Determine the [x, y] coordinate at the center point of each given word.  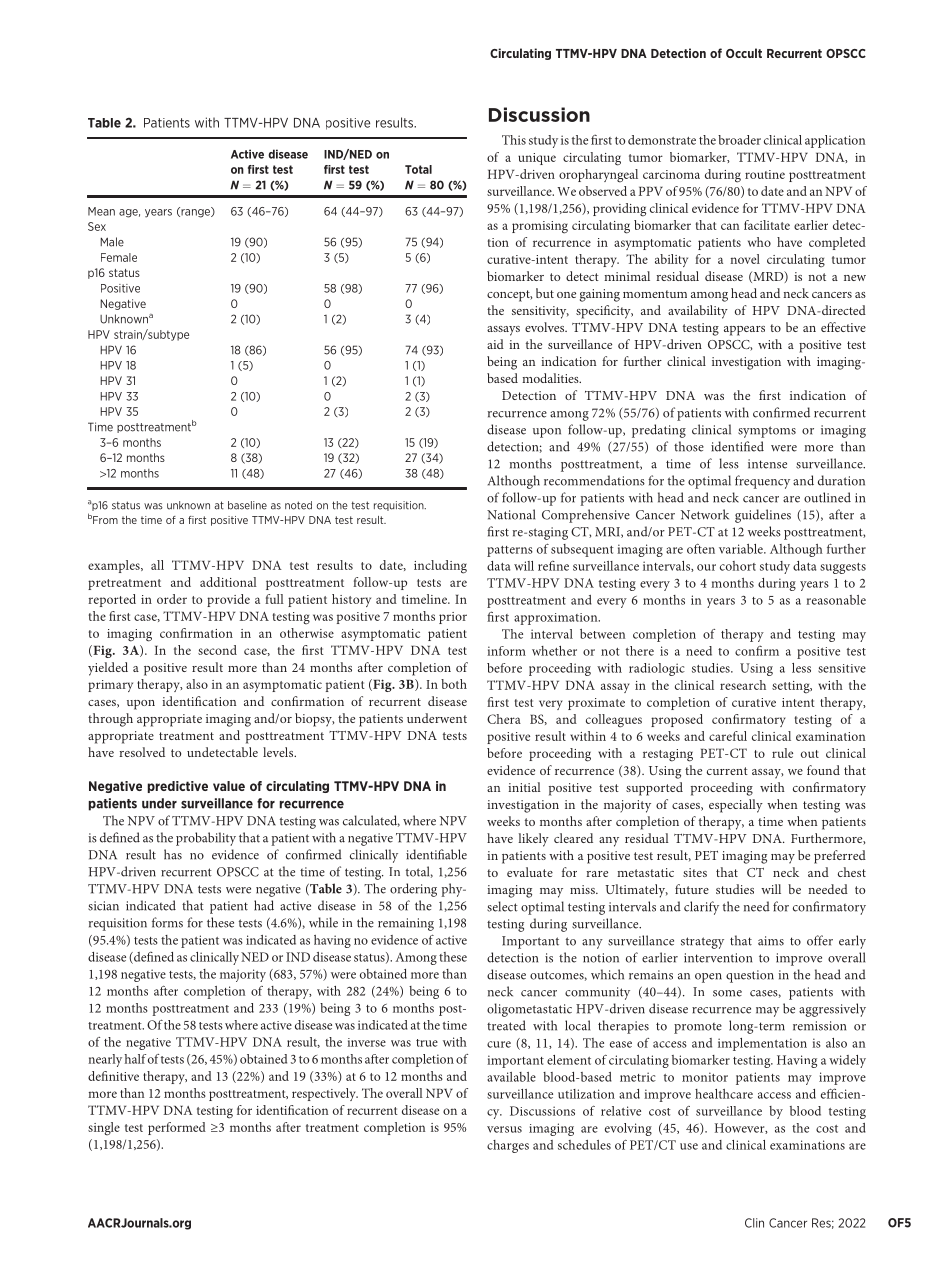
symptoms [767, 432]
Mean [101, 211]
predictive [178, 787]
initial [524, 787]
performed [177, 1128]
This [514, 140]
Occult [744, 53]
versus [504, 1129]
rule [782, 753]
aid [495, 344]
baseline [247, 505]
